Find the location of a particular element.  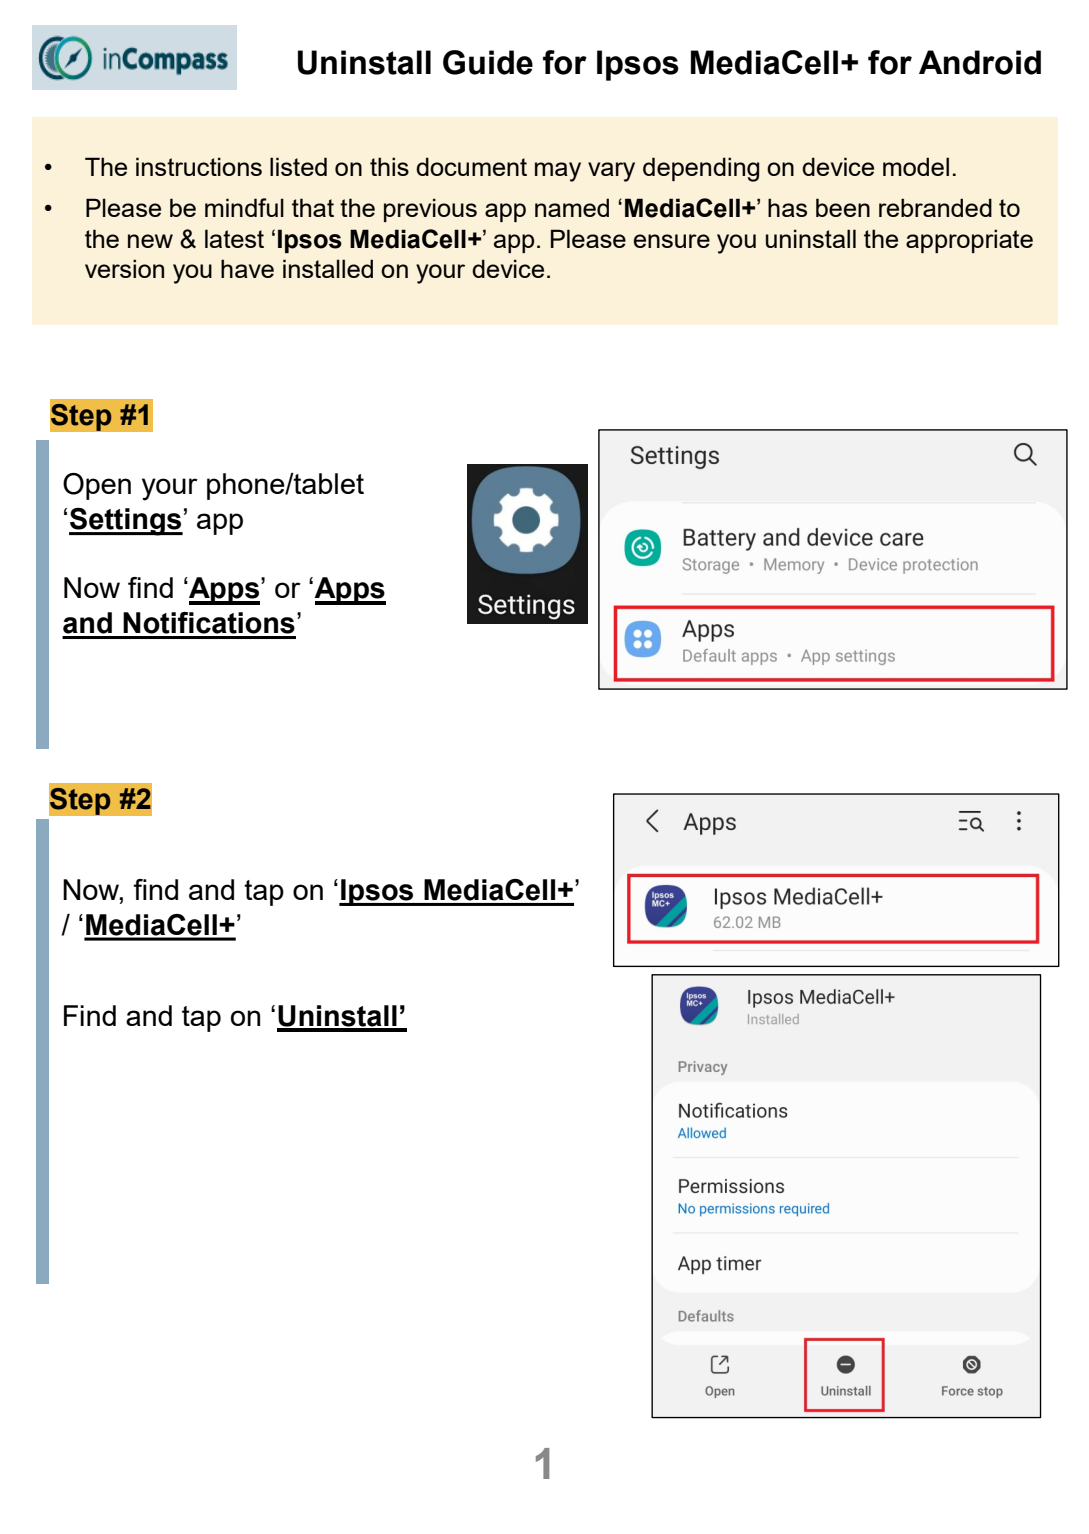

Settings is located at coordinates (126, 522).
